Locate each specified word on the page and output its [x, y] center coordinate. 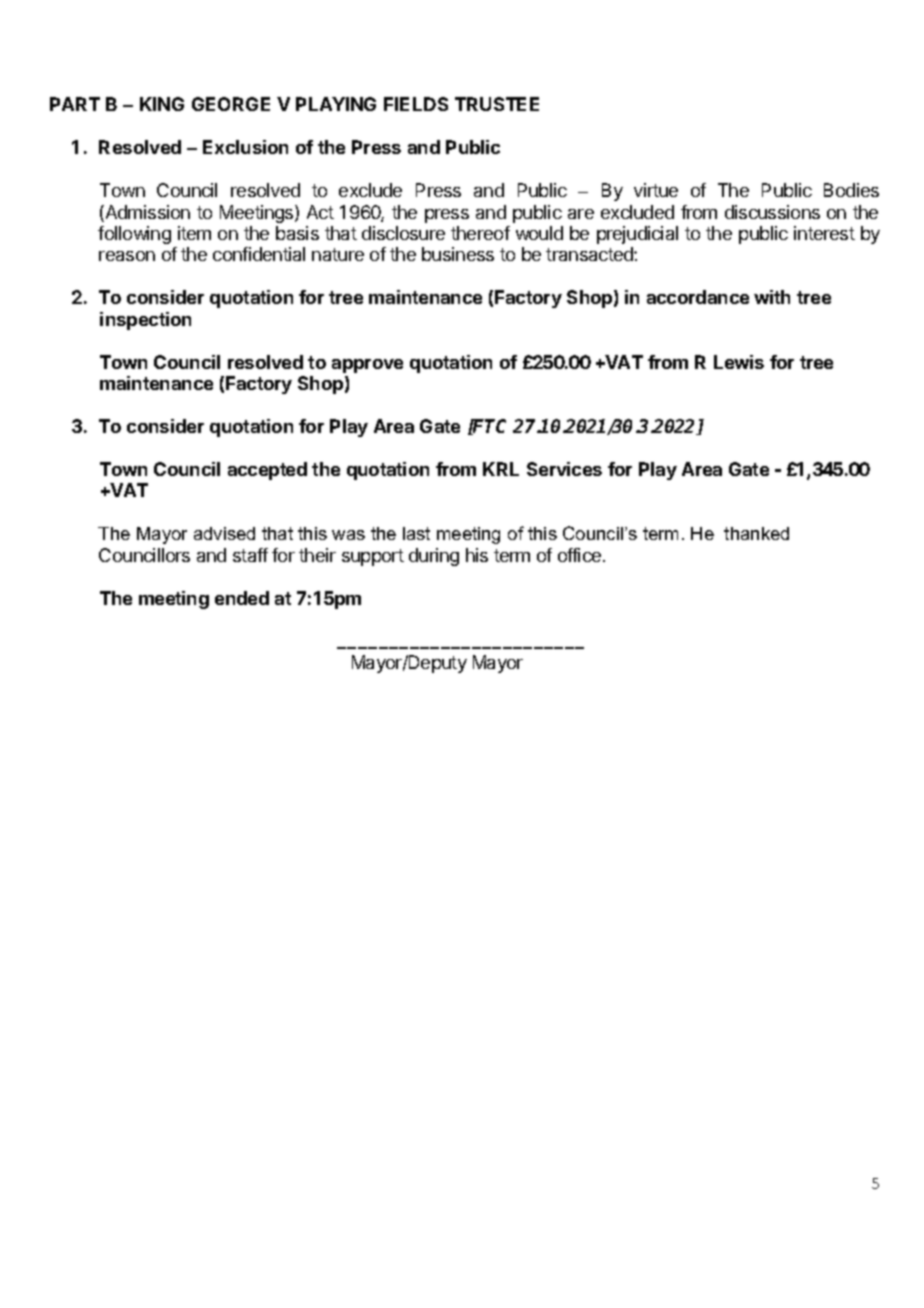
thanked [756, 533]
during [434, 557]
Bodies [851, 190]
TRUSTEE [497, 104]
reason [127, 256]
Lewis [739, 362]
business [458, 254]
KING [162, 104]
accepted [267, 471]
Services [564, 469]
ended [242, 598]
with [772, 297]
